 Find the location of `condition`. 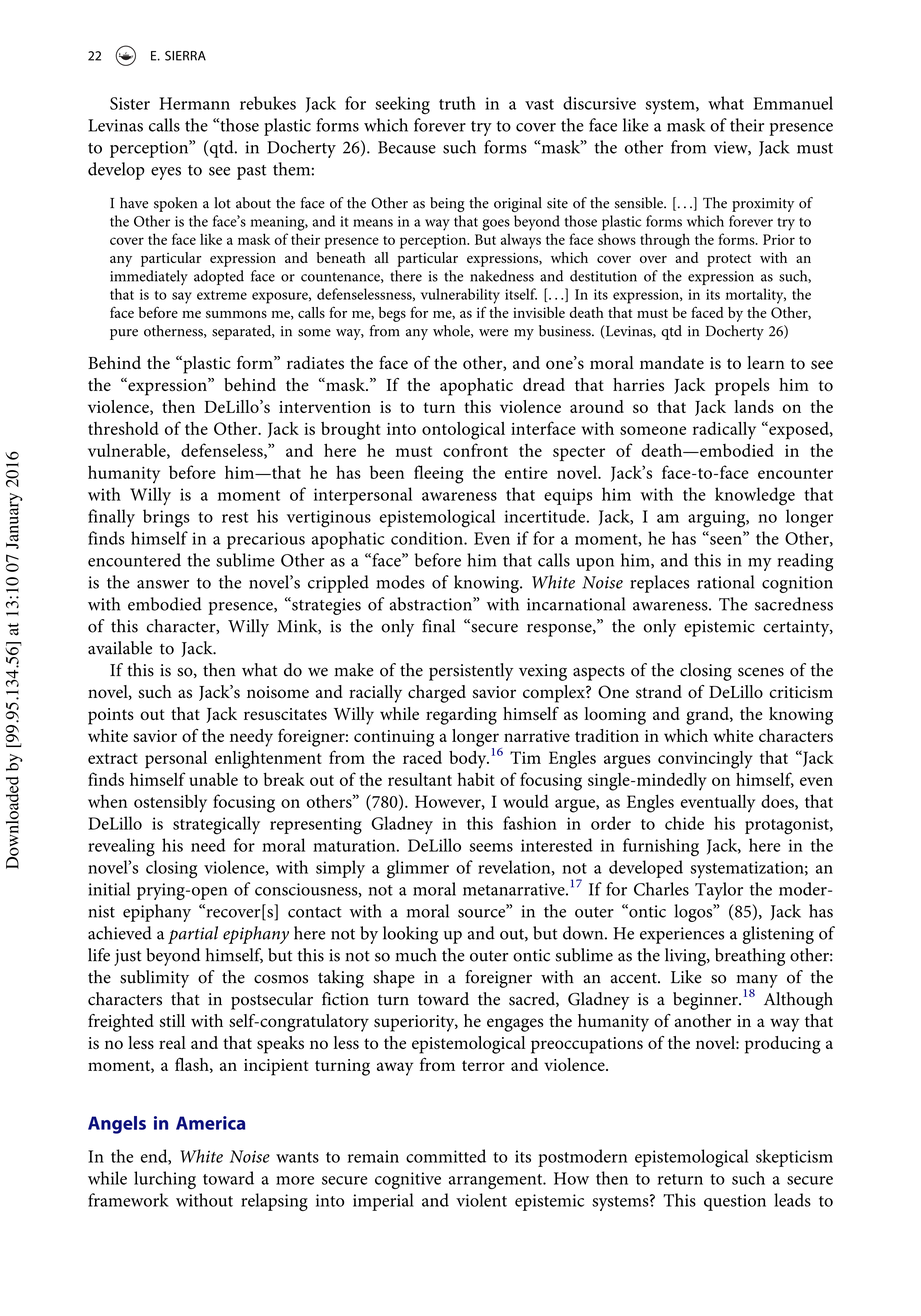

condition is located at coordinates (428, 538).
